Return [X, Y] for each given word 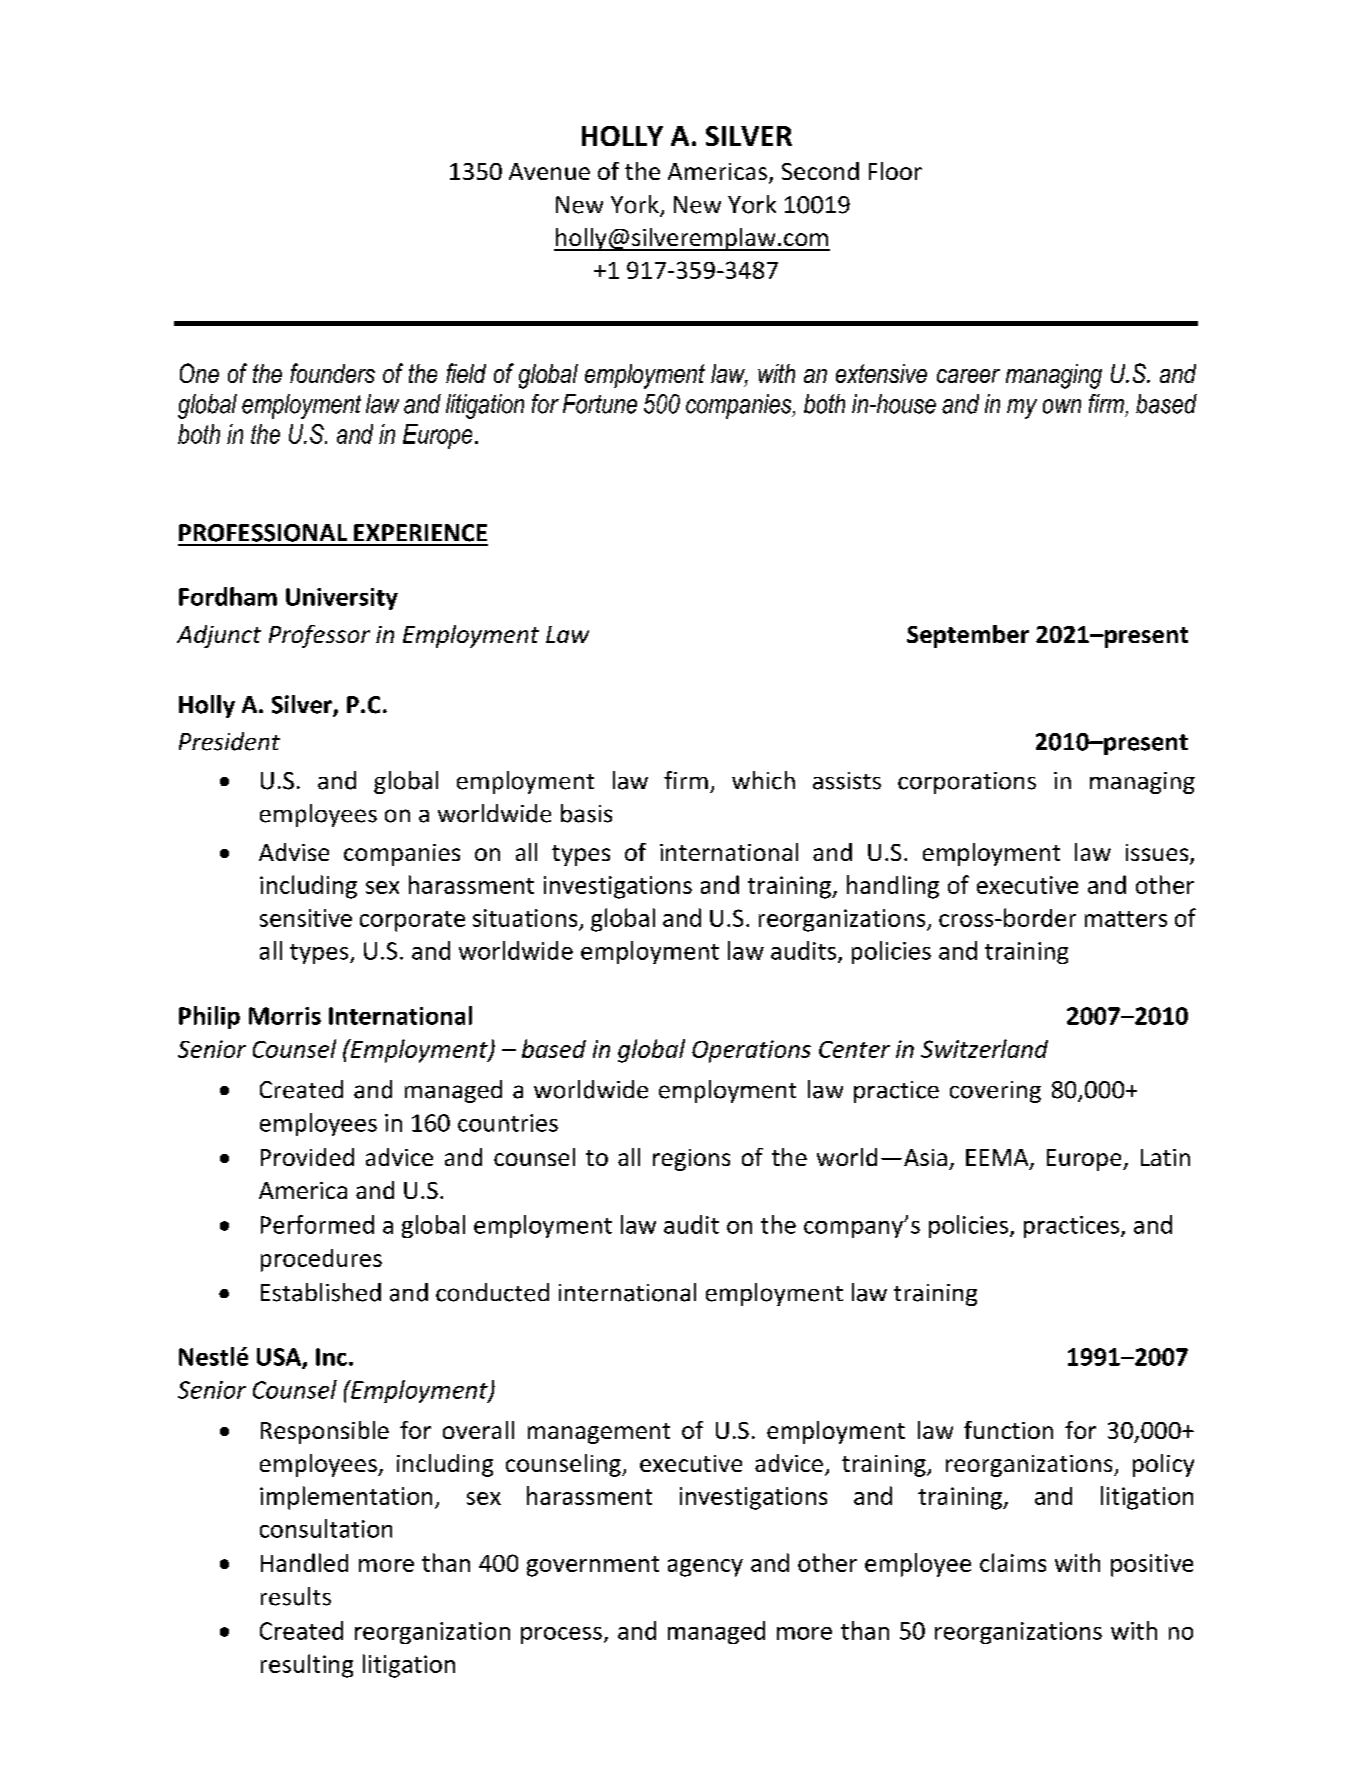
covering [995, 1092]
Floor [895, 171]
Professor [319, 636]
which [763, 780]
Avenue [549, 171]
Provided [307, 1157]
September [968, 636]
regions [691, 1160]
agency [705, 1568]
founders [332, 373]
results [296, 1596]
